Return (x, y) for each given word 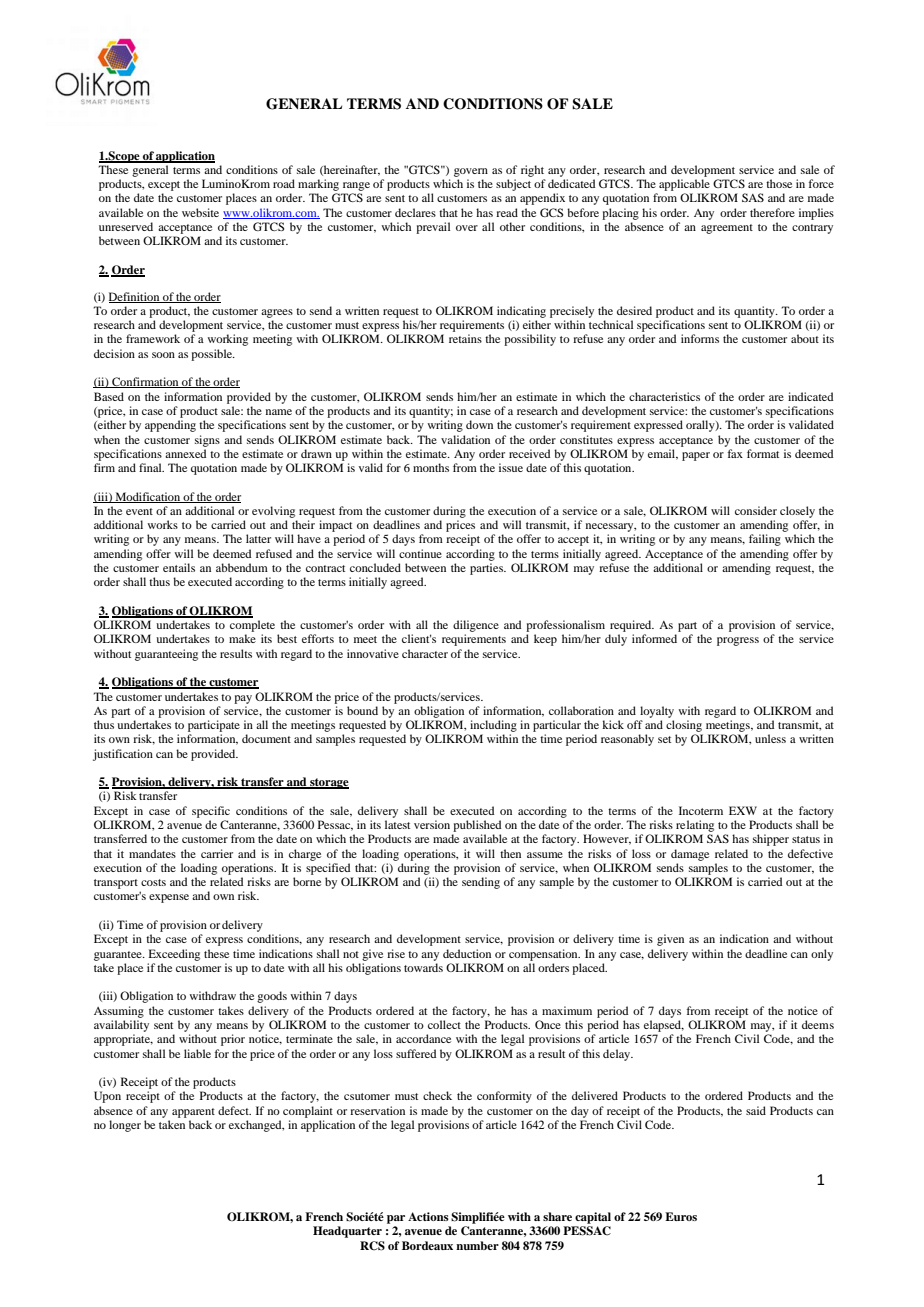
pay (243, 699)
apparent (193, 1113)
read (507, 212)
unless (770, 738)
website (200, 212)
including (493, 726)
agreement (727, 229)
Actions (428, 1216)
